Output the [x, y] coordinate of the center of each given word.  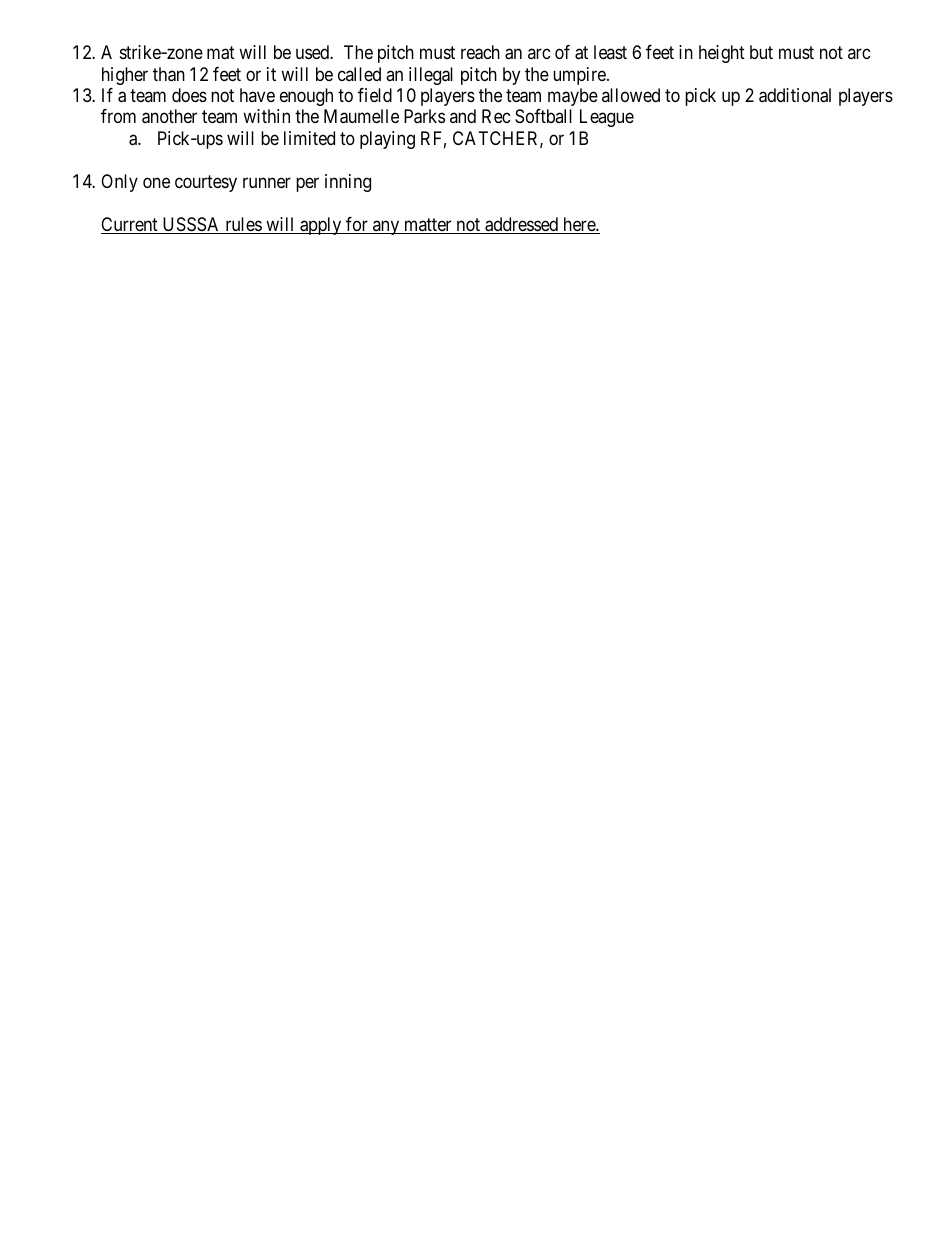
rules [243, 225]
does [189, 95]
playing [387, 140]
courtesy [206, 183]
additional [795, 95]
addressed [522, 225]
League [607, 118]
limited [309, 138]
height [722, 54]
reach [480, 52]
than [169, 74]
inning [348, 183]
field [375, 95]
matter [428, 226]
